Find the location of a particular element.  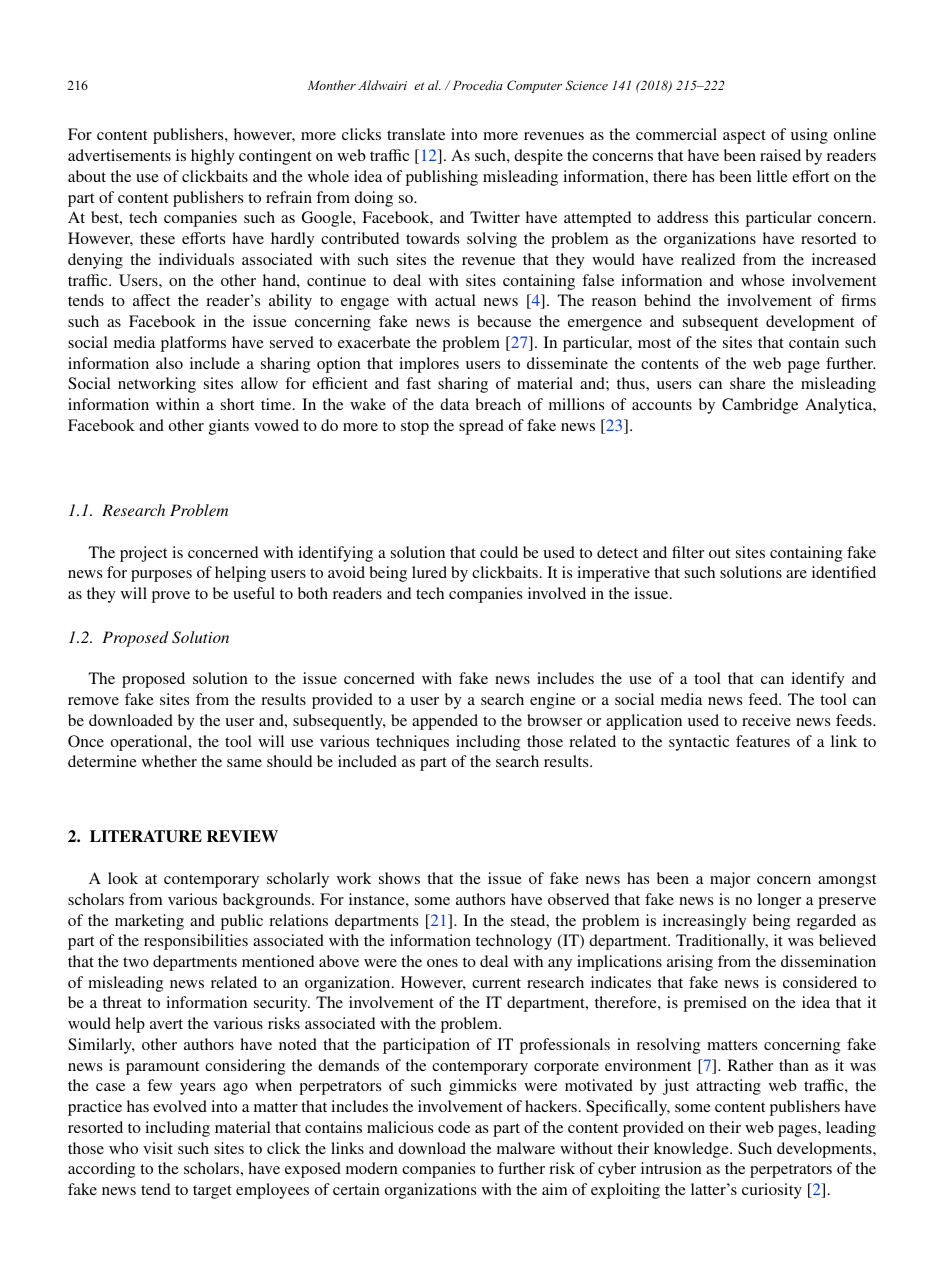

highly is located at coordinates (212, 157).
